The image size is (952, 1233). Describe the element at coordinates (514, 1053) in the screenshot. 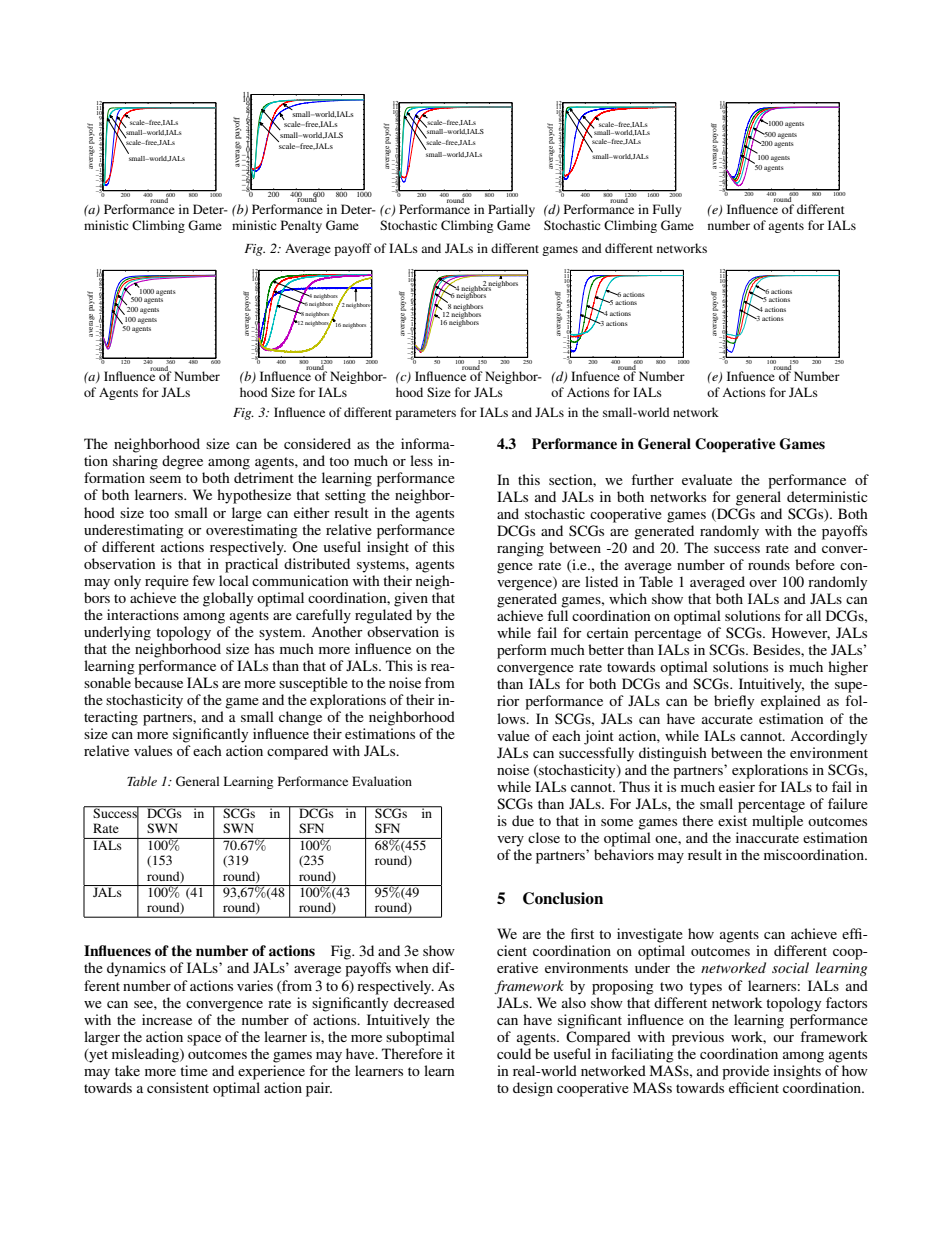

I see `could` at that location.
